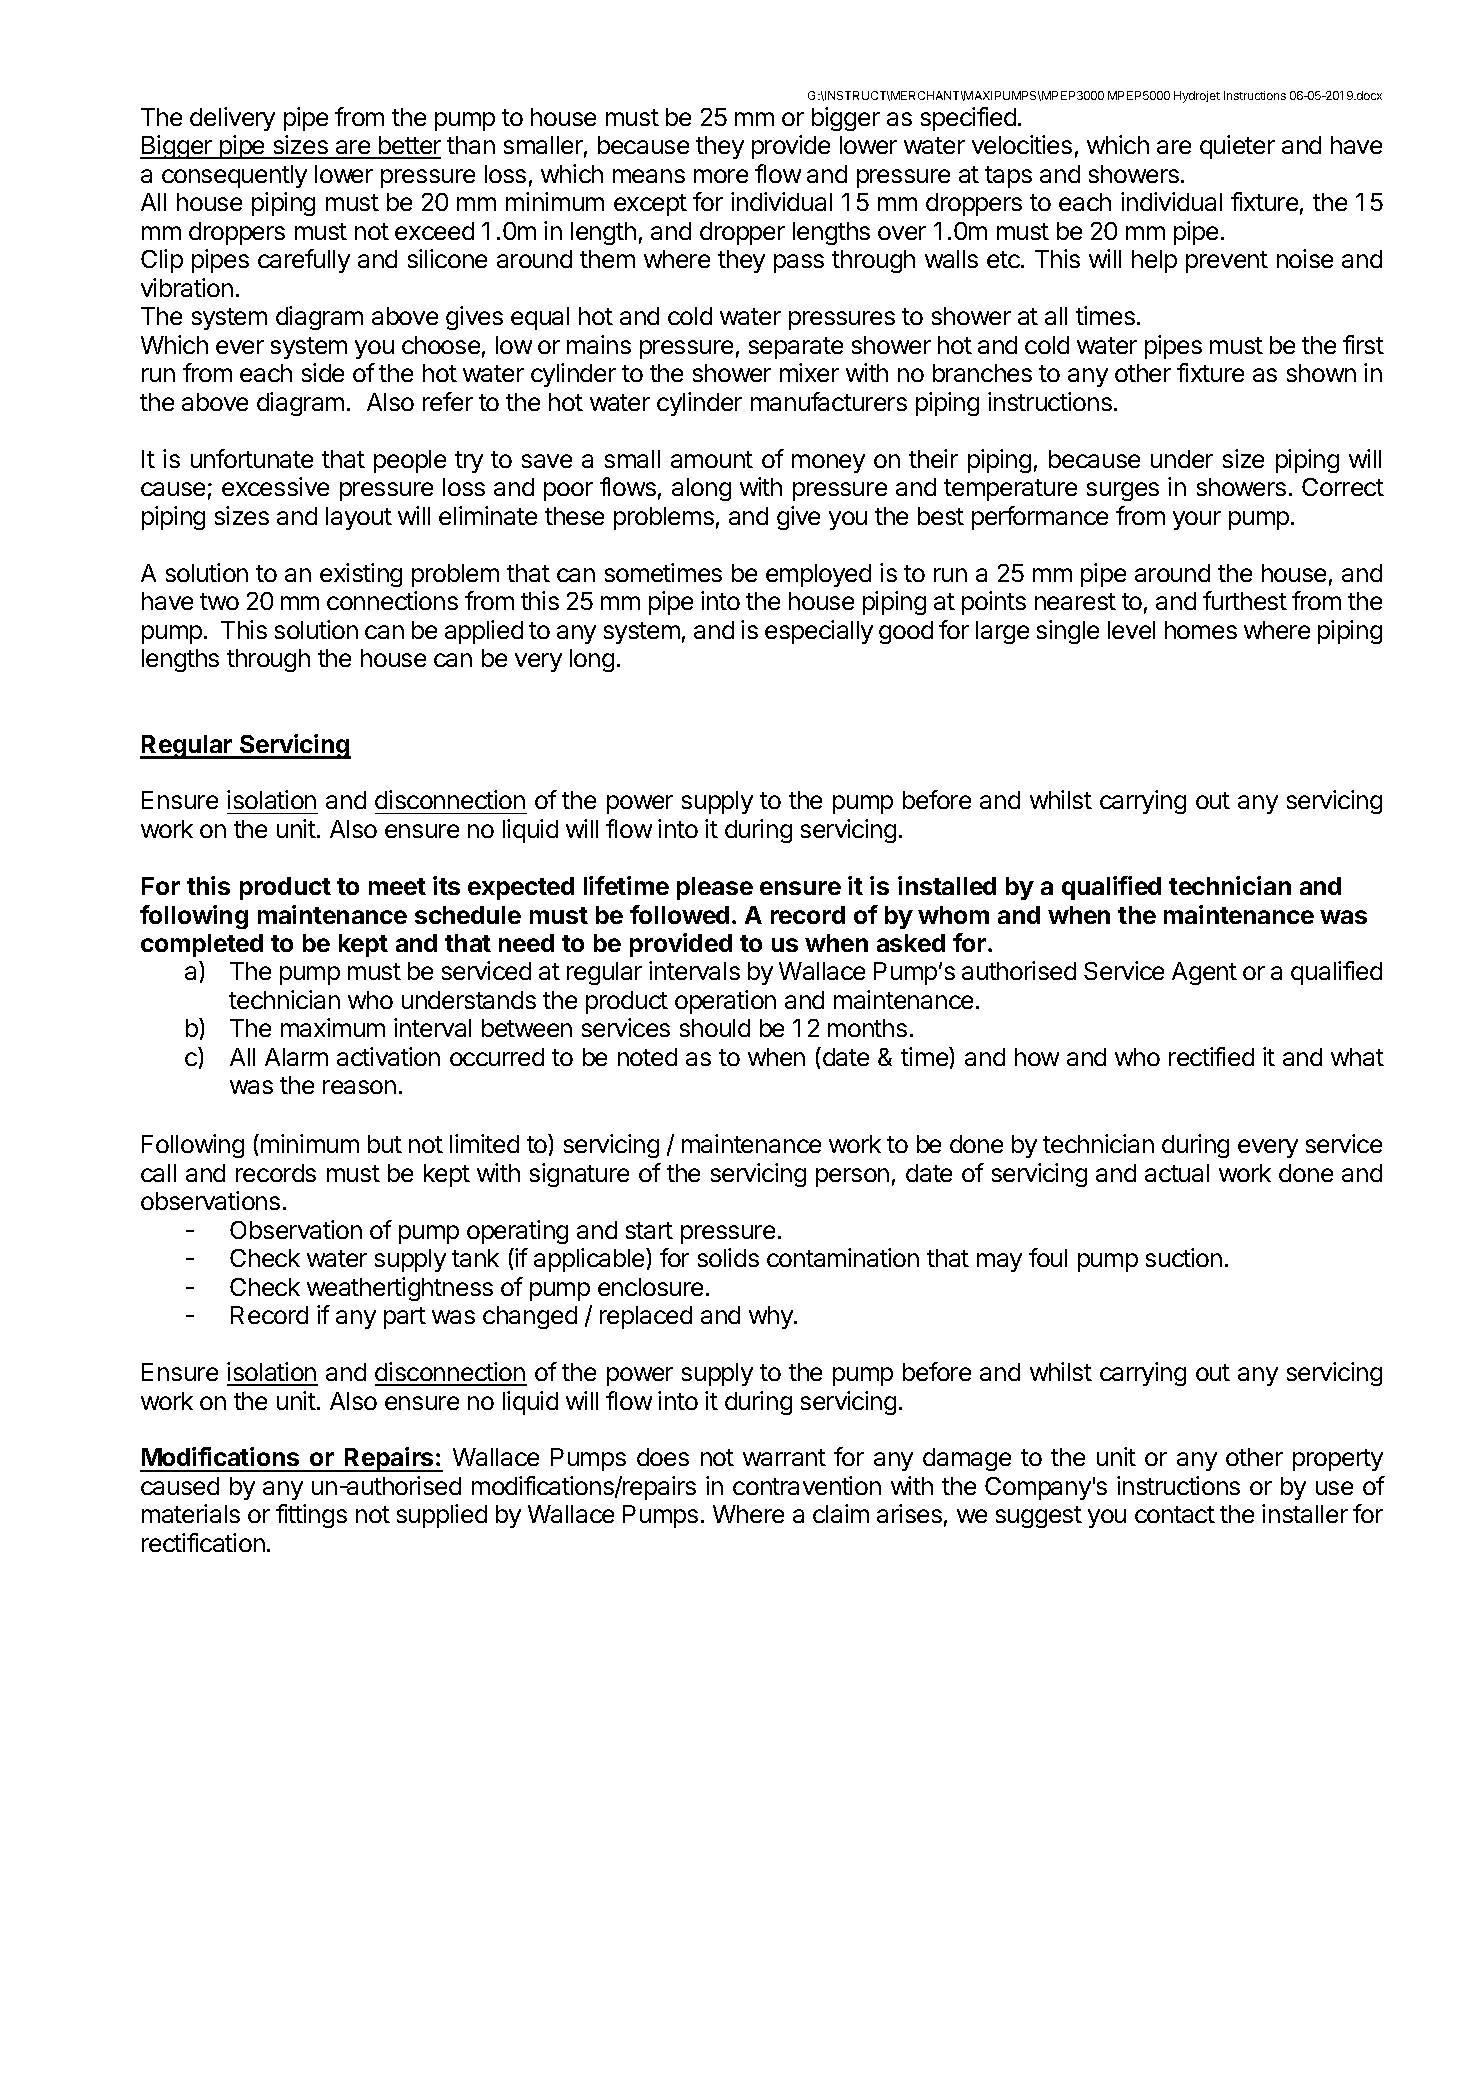 This screenshot has width=1474, height=2086. What do you see at coordinates (721, 176) in the screenshot?
I see `more` at bounding box center [721, 176].
